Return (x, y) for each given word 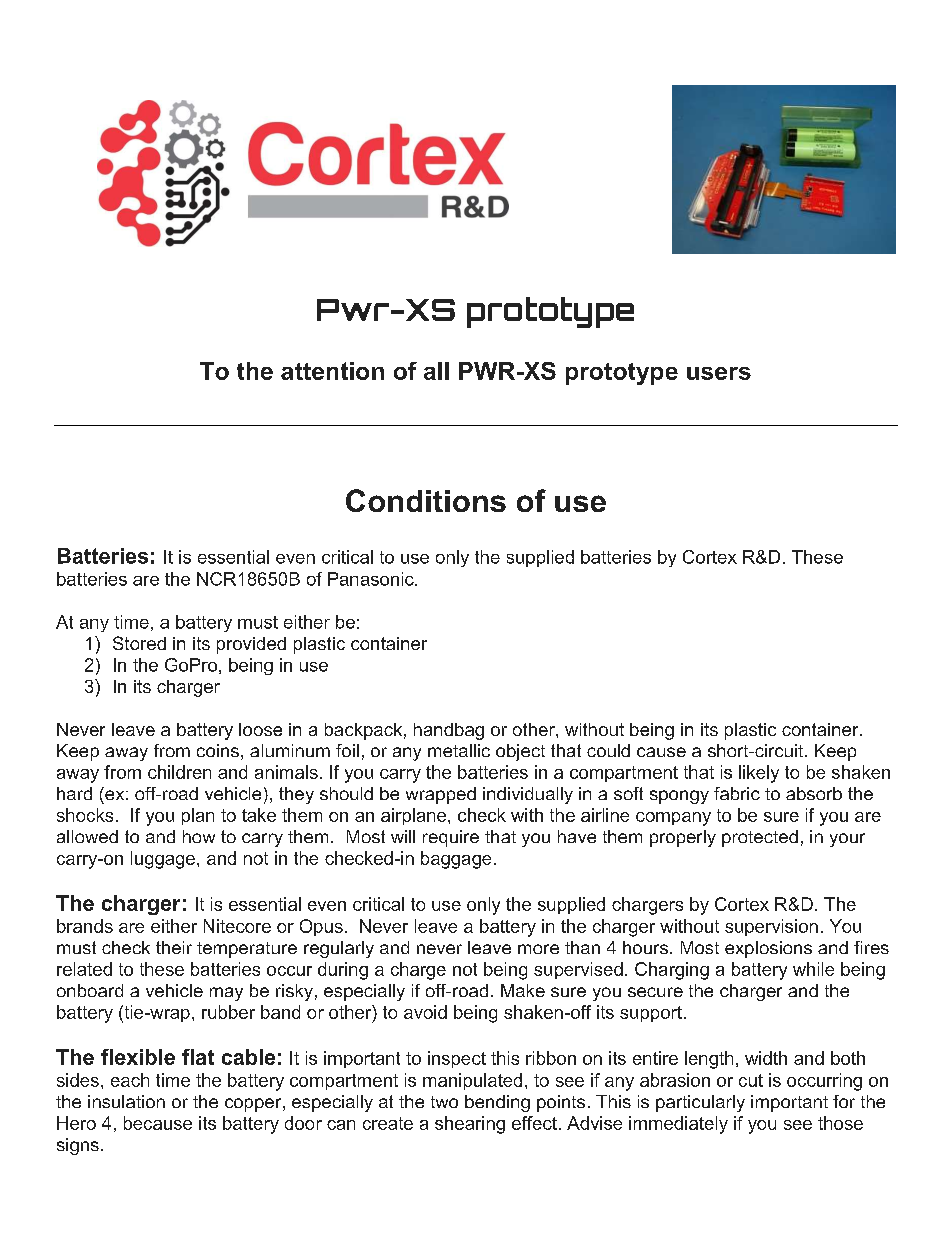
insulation (126, 1101)
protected (760, 838)
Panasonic (372, 579)
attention (332, 371)
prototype (622, 374)
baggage (456, 860)
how (199, 836)
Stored (139, 643)
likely (759, 774)
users (719, 373)
